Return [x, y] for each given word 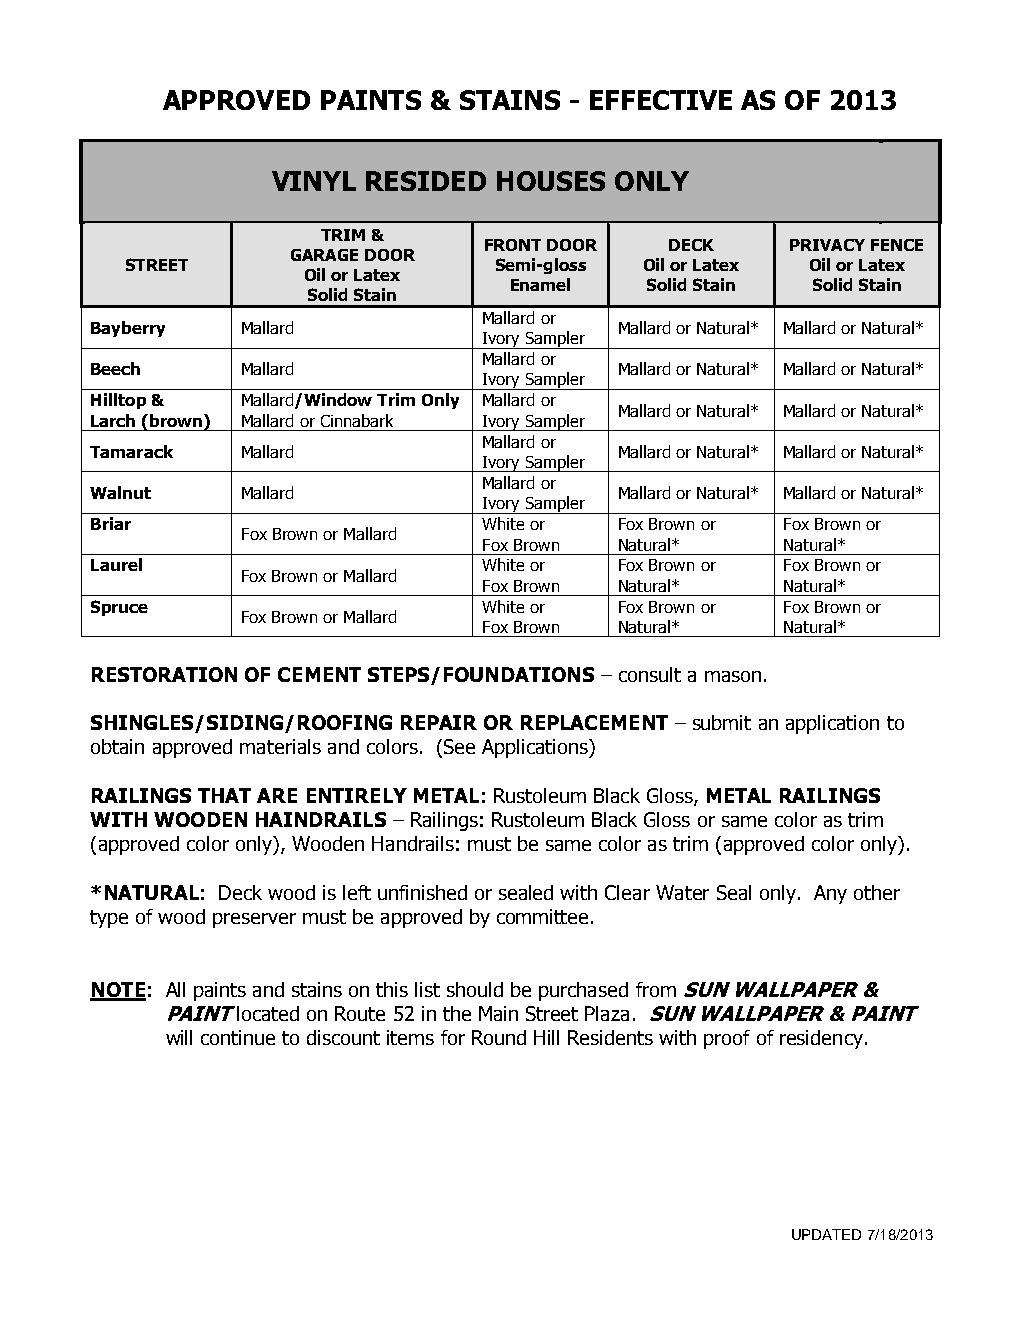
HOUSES [551, 181]
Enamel [540, 284]
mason [733, 676]
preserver [254, 920]
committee [542, 916]
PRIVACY [827, 245]
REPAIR [439, 722]
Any [830, 894]
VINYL [314, 181]
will [179, 1037]
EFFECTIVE [661, 100]
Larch [113, 420]
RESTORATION [164, 674]
